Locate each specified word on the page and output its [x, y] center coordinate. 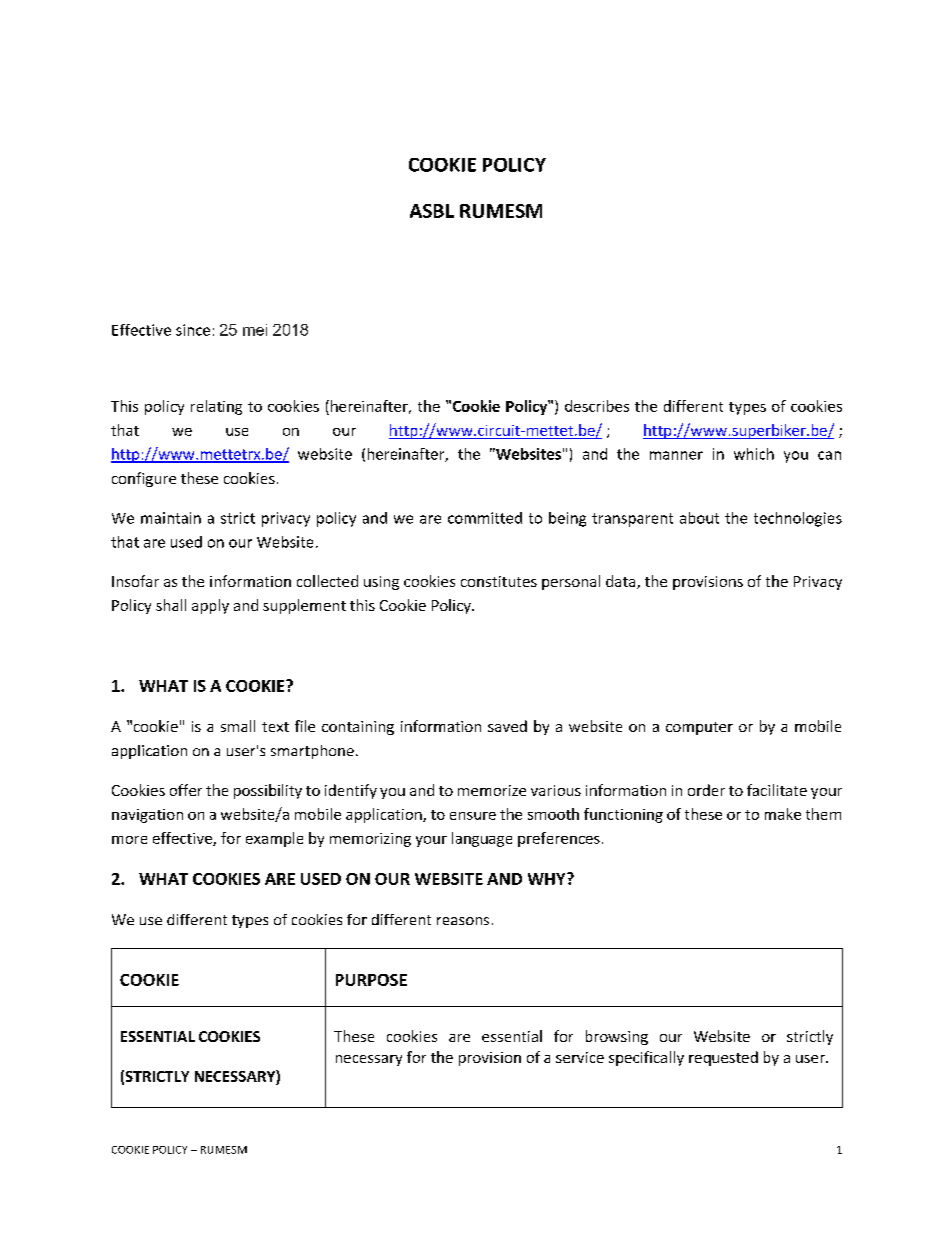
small [238, 726]
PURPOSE [371, 980]
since [193, 330]
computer [699, 728]
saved [507, 726]
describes [597, 406]
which [754, 454]
